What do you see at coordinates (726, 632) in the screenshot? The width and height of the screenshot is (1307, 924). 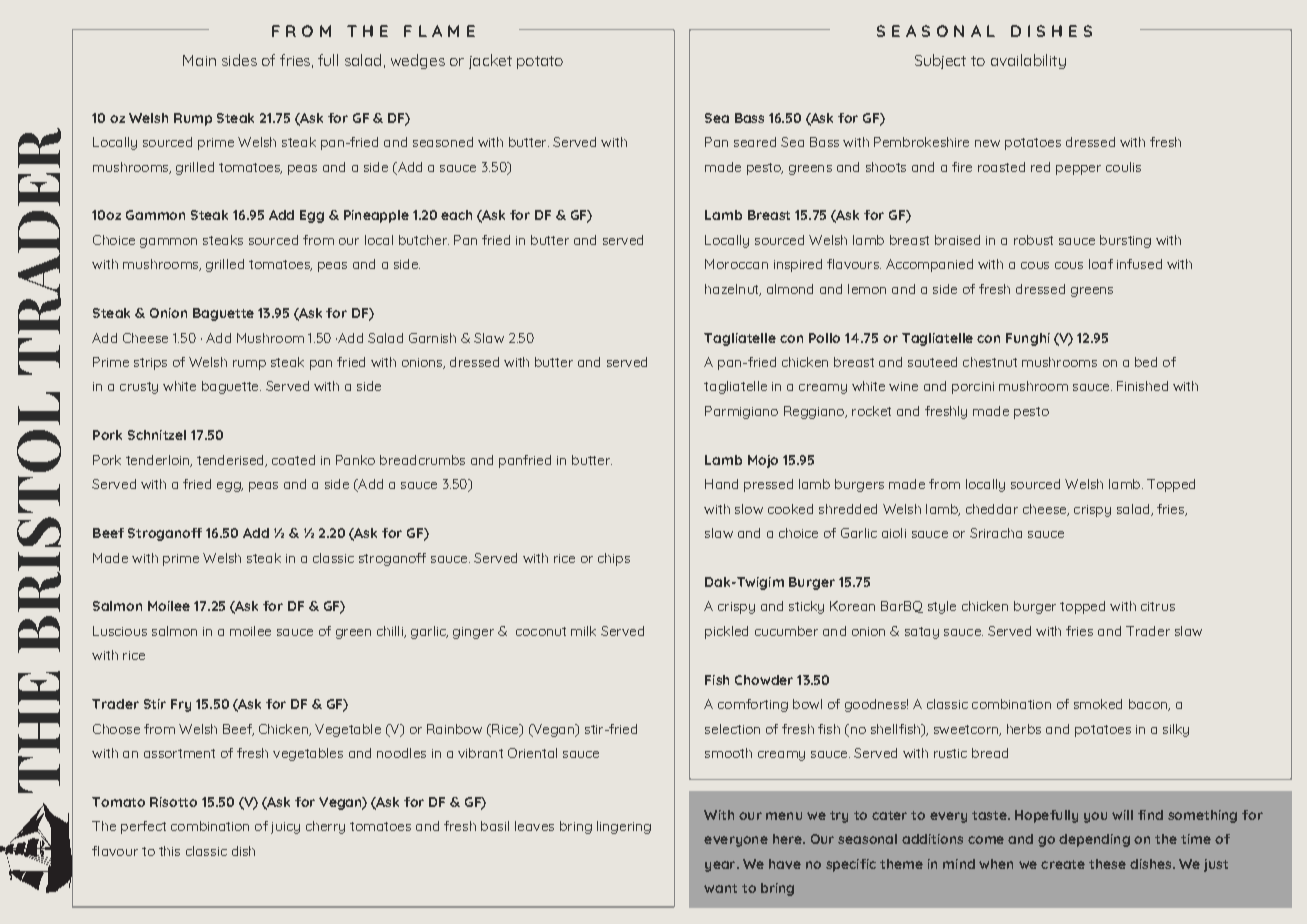 I see `pickled` at bounding box center [726, 632].
